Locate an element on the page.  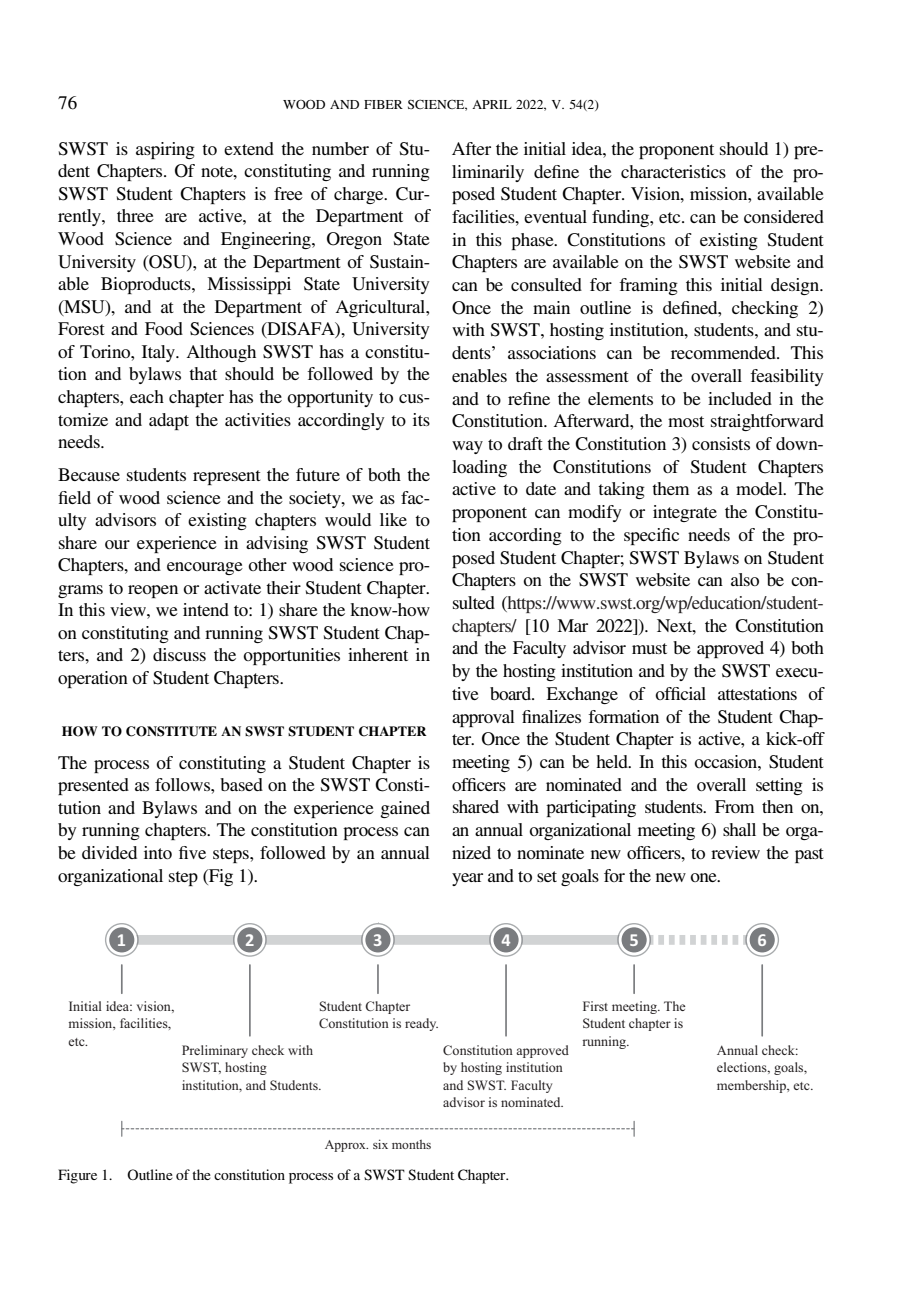
APRIL is located at coordinates (492, 104).
